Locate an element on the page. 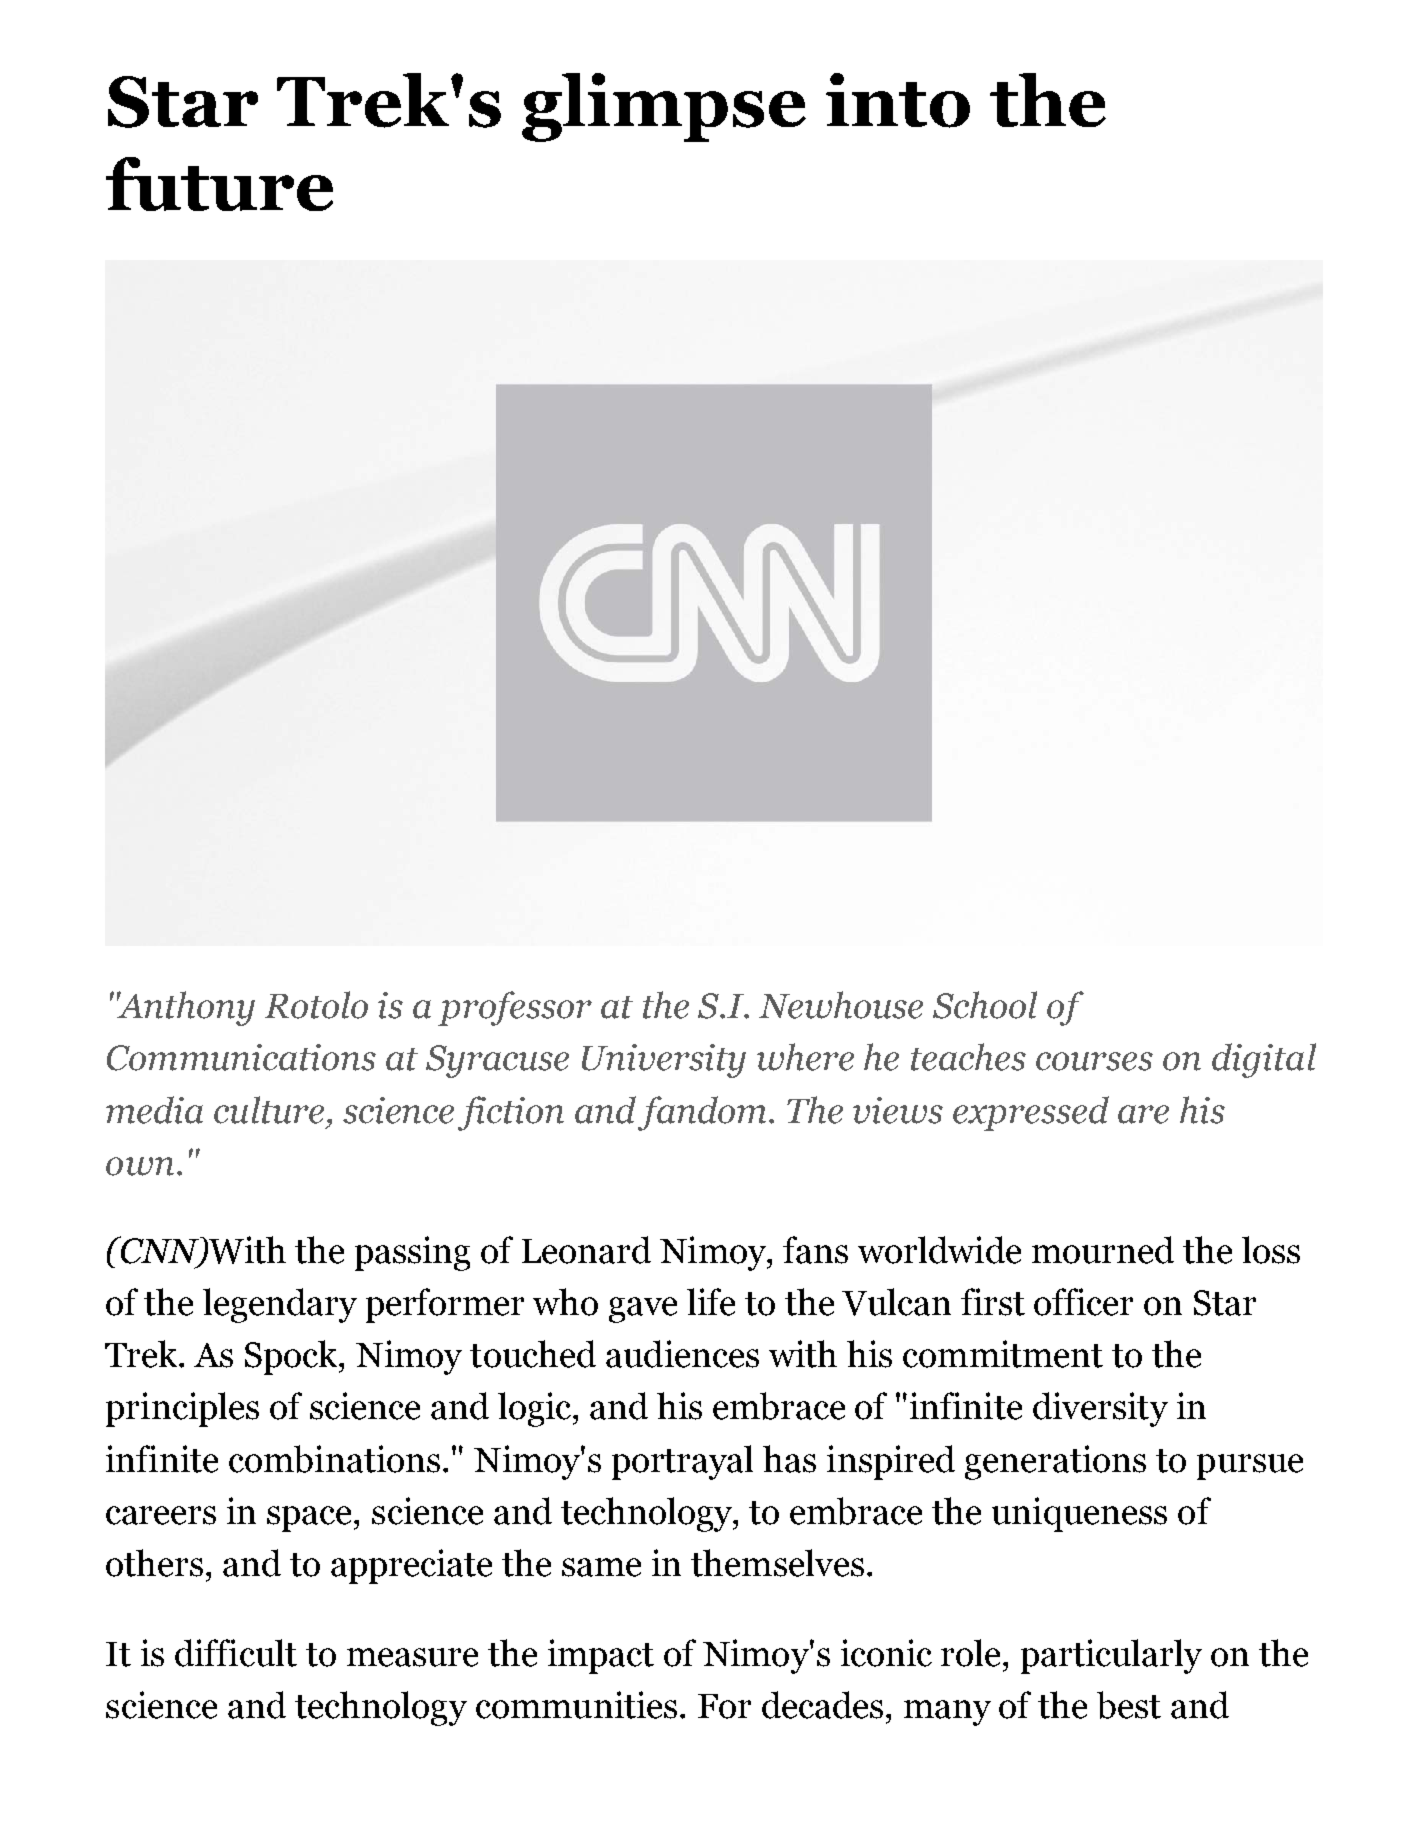 The height and width of the image is (1847, 1428). into is located at coordinates (898, 100).
